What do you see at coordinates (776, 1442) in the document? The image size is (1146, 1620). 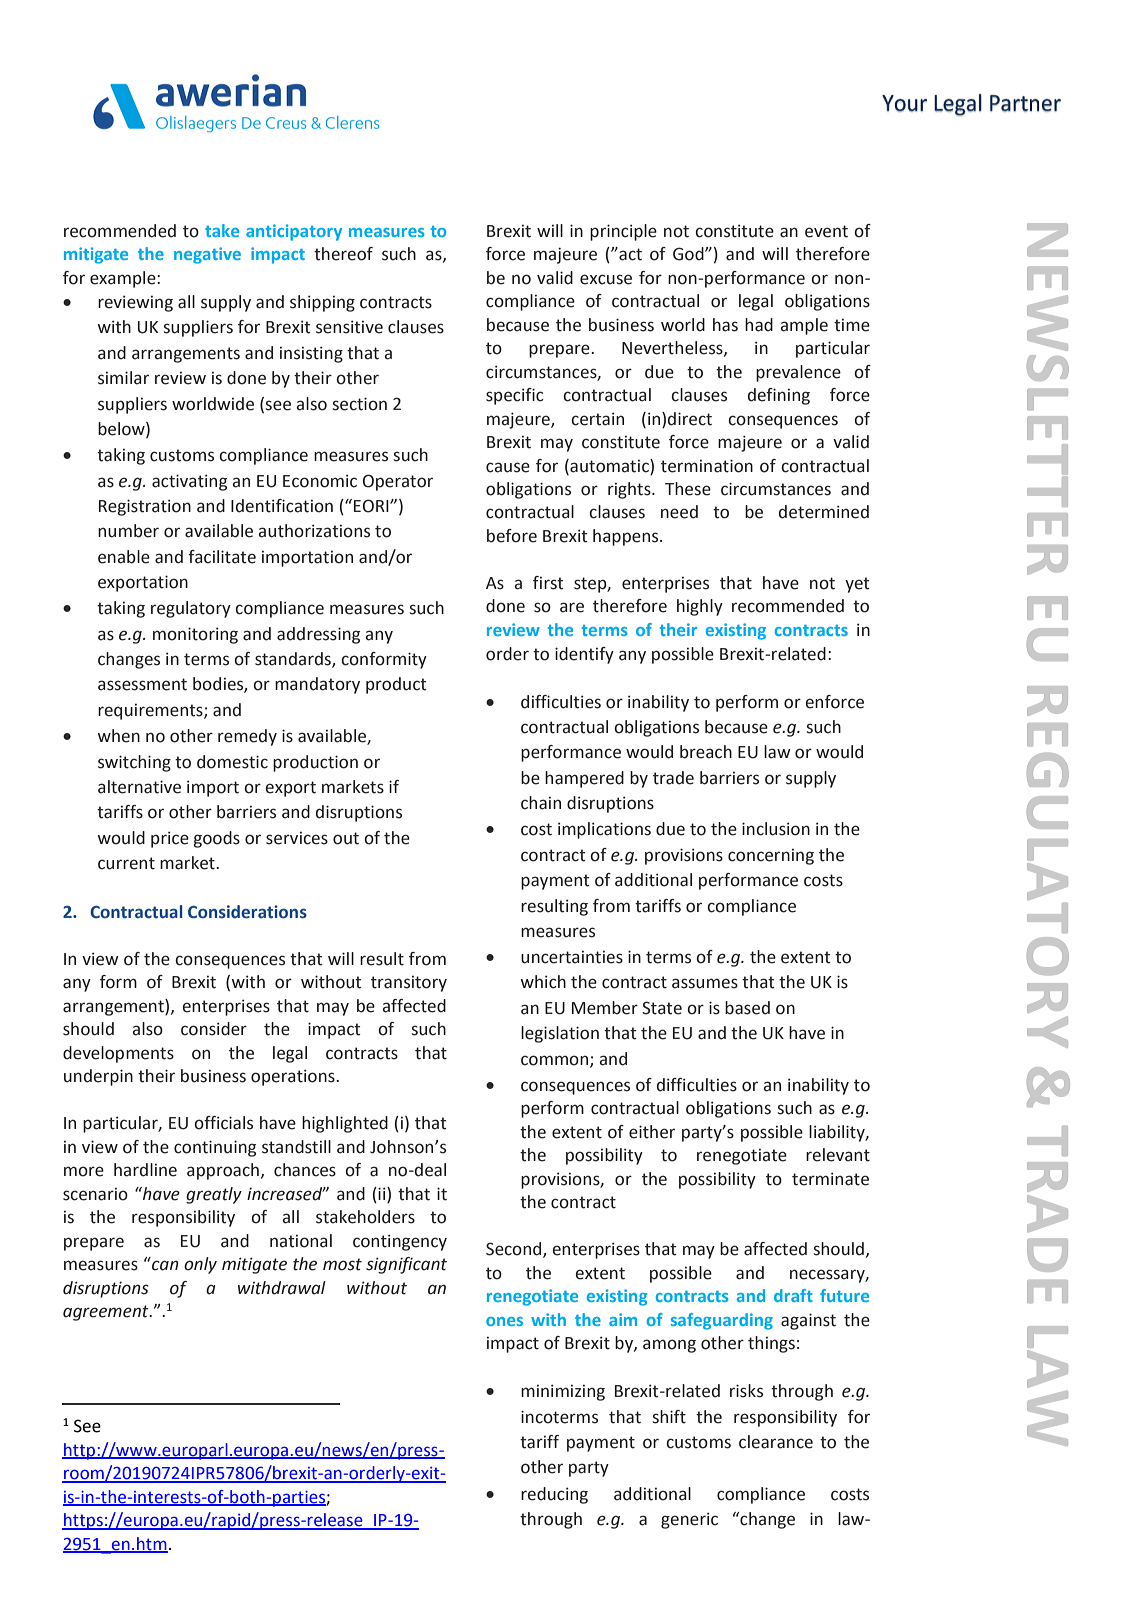 I see `clearance` at bounding box center [776, 1442].
